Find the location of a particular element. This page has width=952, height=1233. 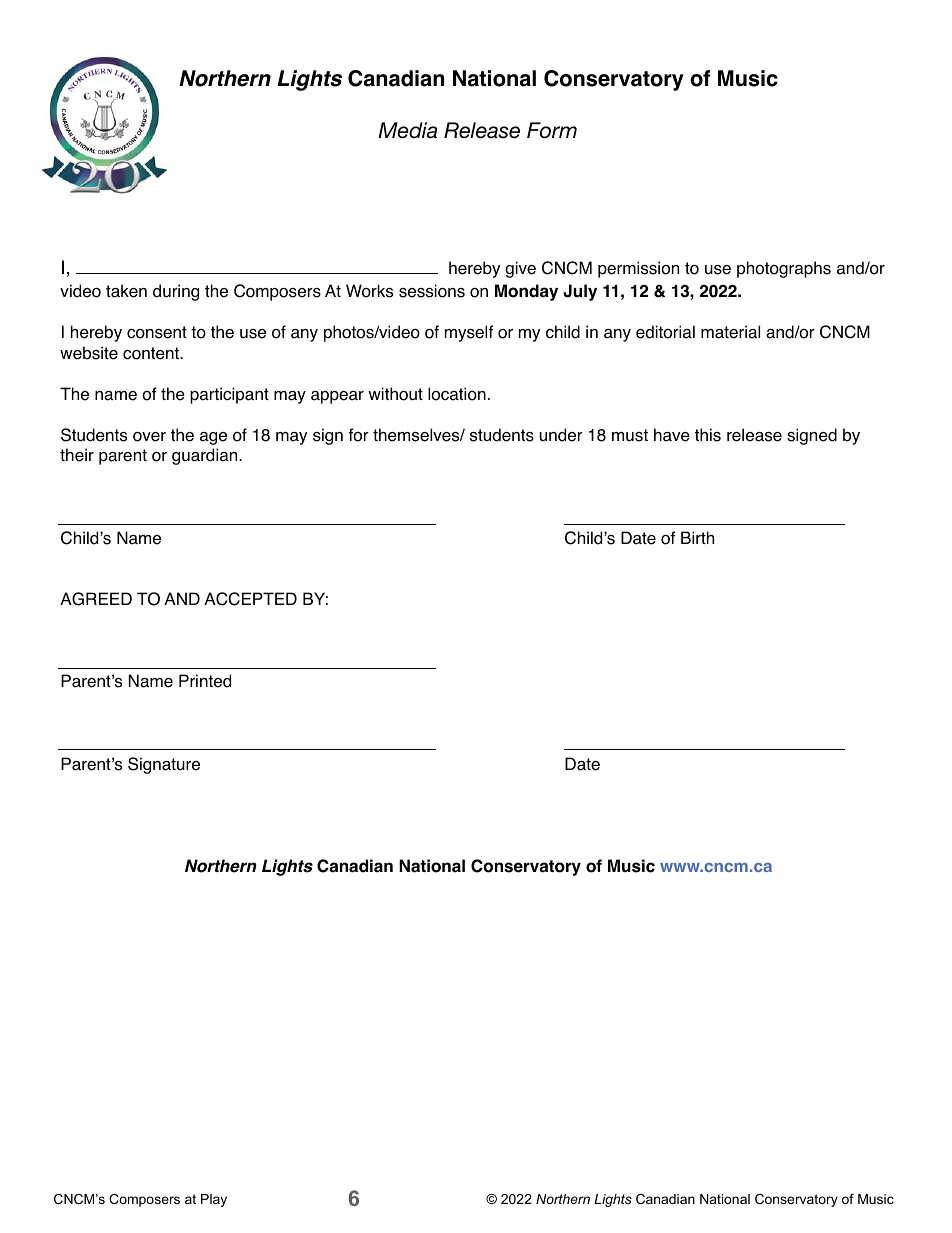

permission is located at coordinates (638, 269).
